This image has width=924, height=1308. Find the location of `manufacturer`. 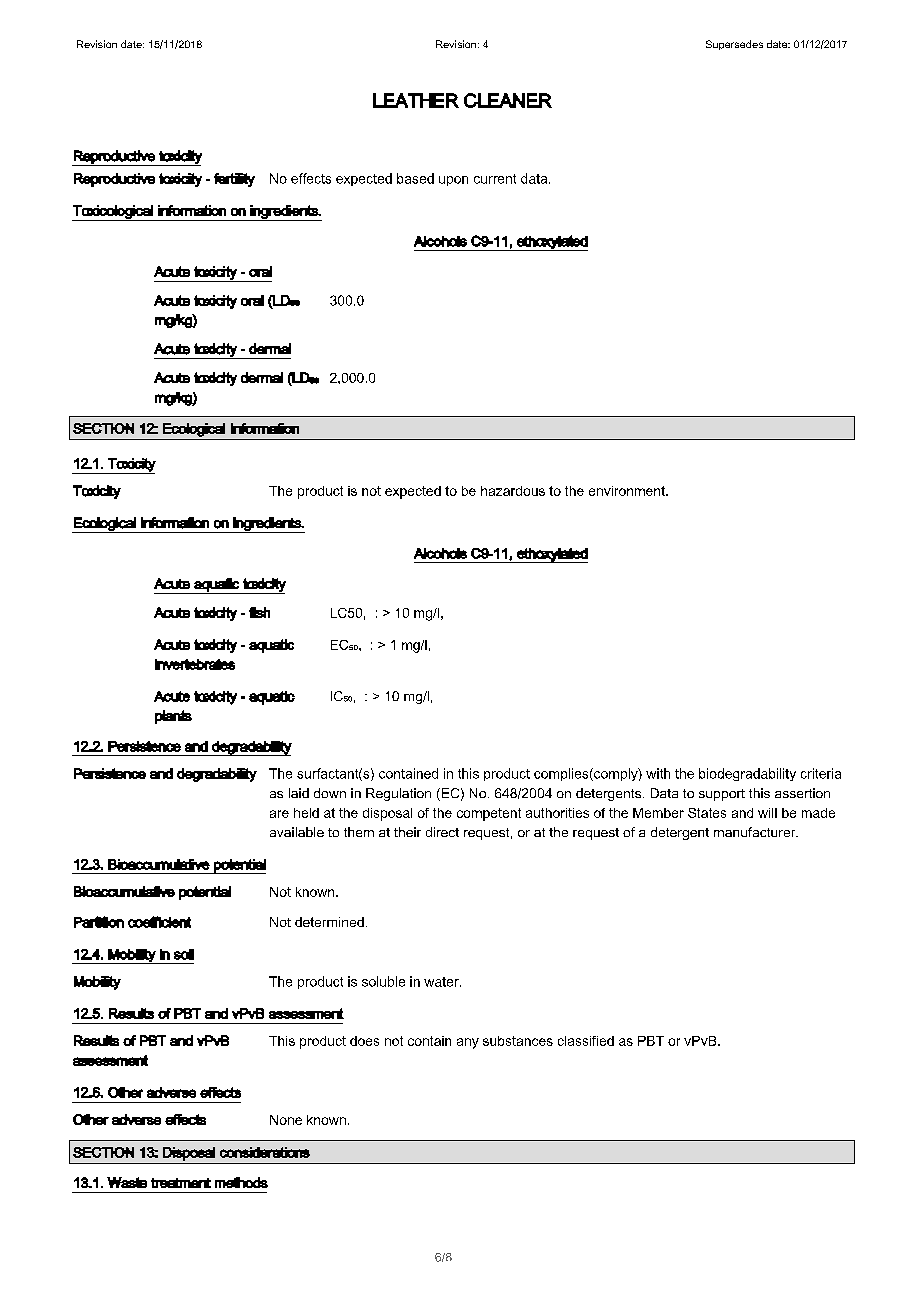

manufacturer is located at coordinates (756, 832).
